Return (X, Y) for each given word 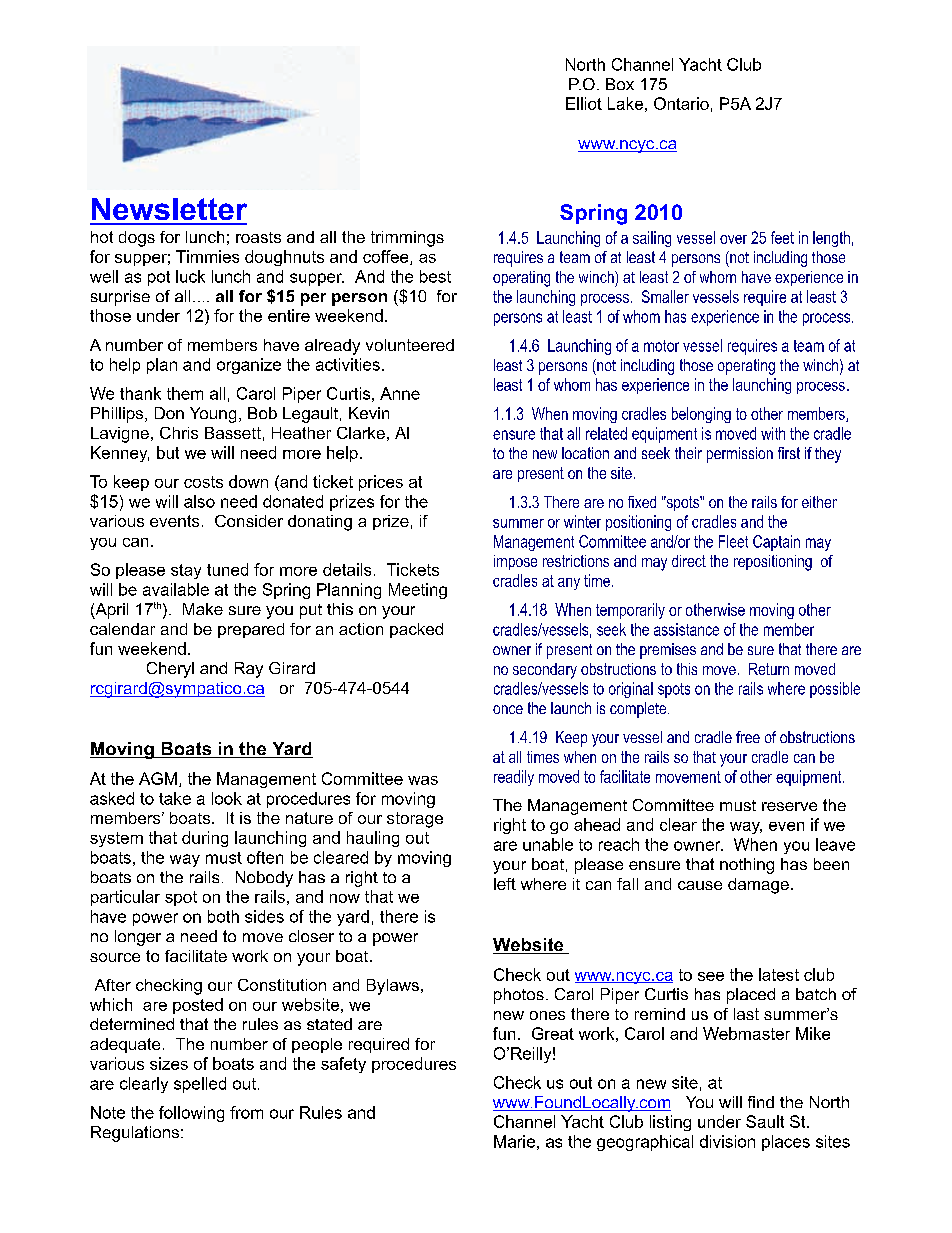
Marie (514, 1141)
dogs (137, 239)
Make (203, 609)
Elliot (584, 103)
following (191, 1114)
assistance (686, 629)
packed (416, 630)
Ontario (681, 103)
